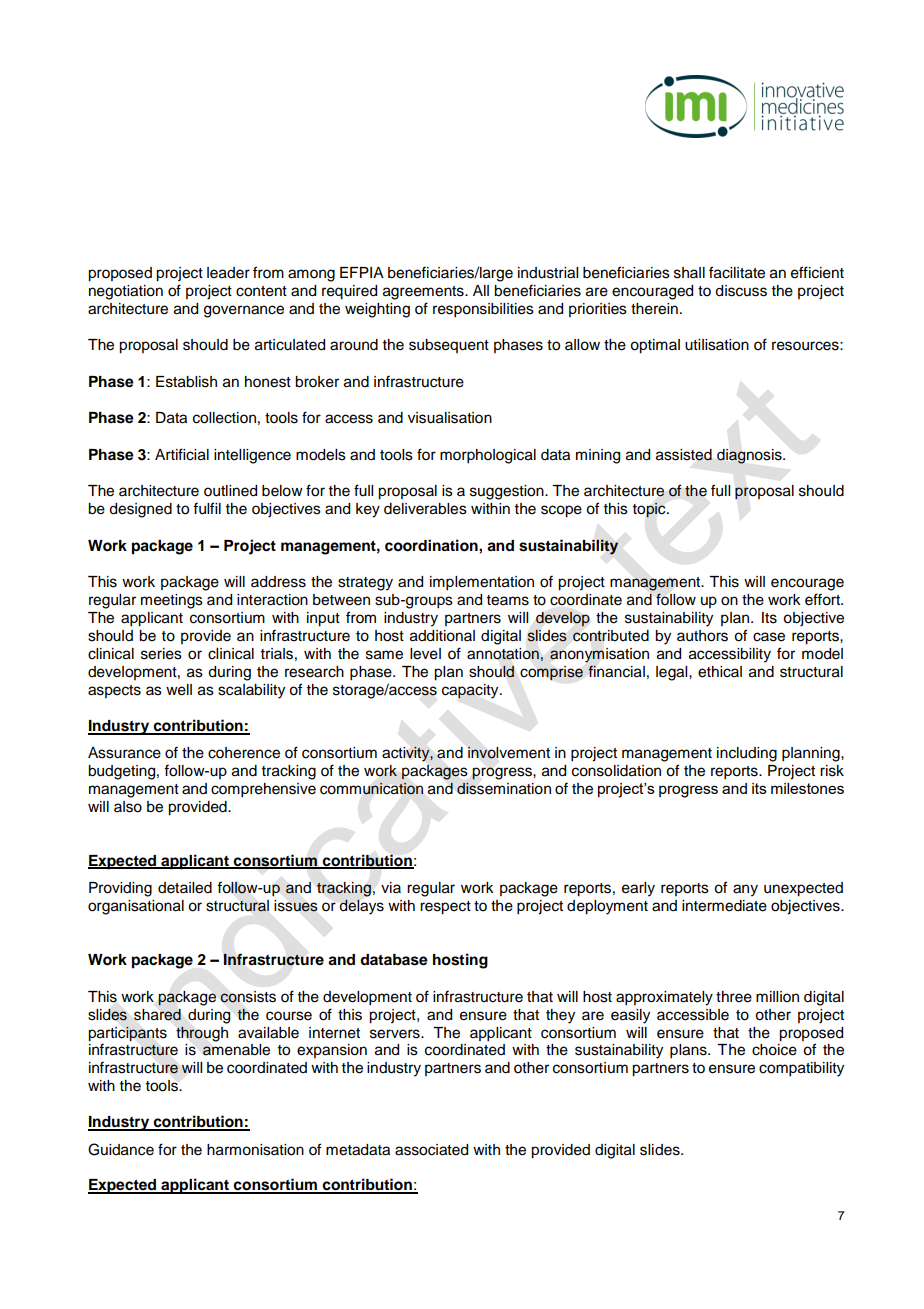  I want to click on respect, so click(445, 908).
